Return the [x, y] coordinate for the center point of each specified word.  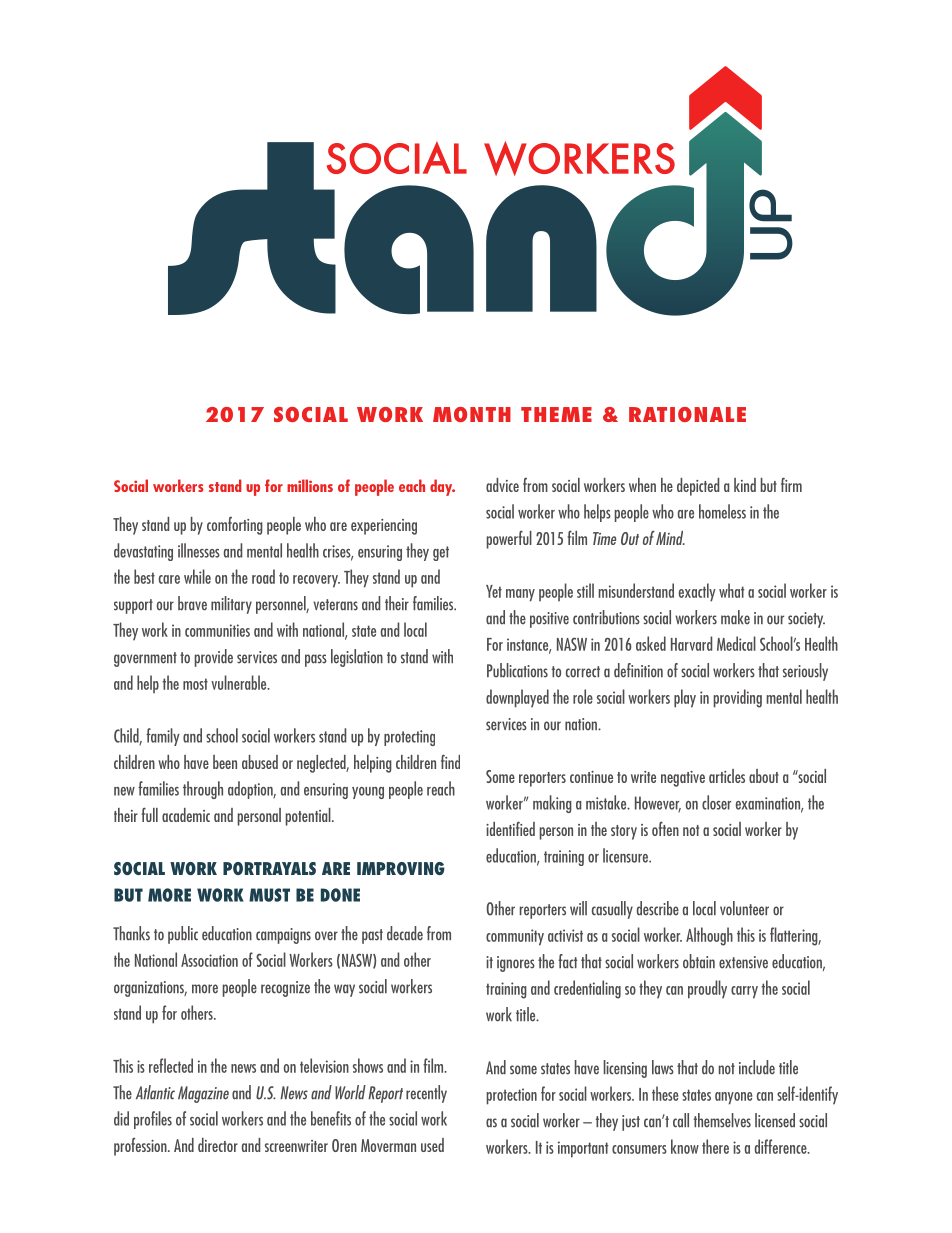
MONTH [472, 414]
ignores [516, 964]
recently [426, 1094]
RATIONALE [687, 414]
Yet [494, 591]
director [218, 1145]
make [735, 617]
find [450, 761]
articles [727, 776]
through [203, 790]
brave [192, 603]
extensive [743, 962]
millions [310, 485]
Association [209, 960]
